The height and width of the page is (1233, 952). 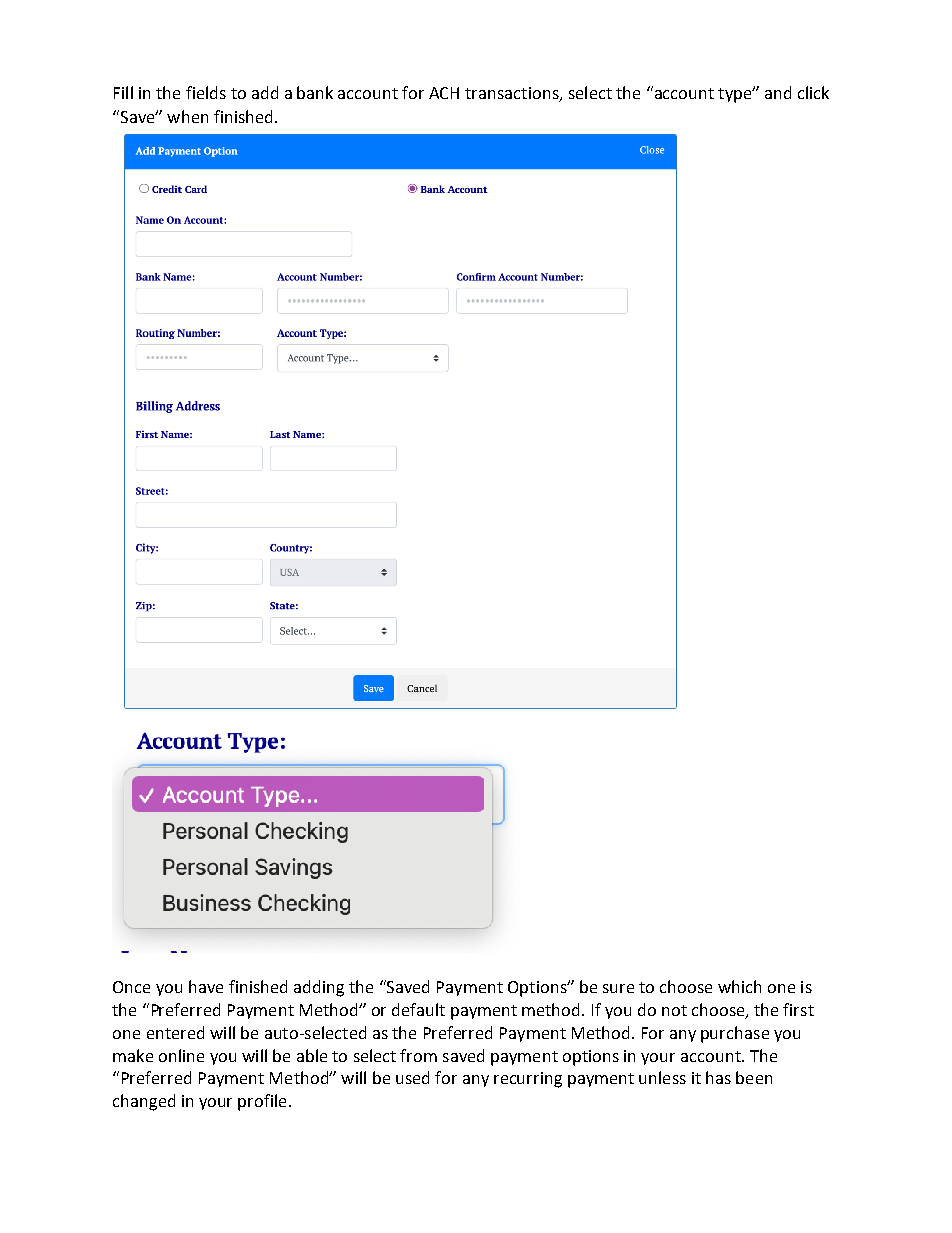 I want to click on online, so click(x=181, y=1055).
